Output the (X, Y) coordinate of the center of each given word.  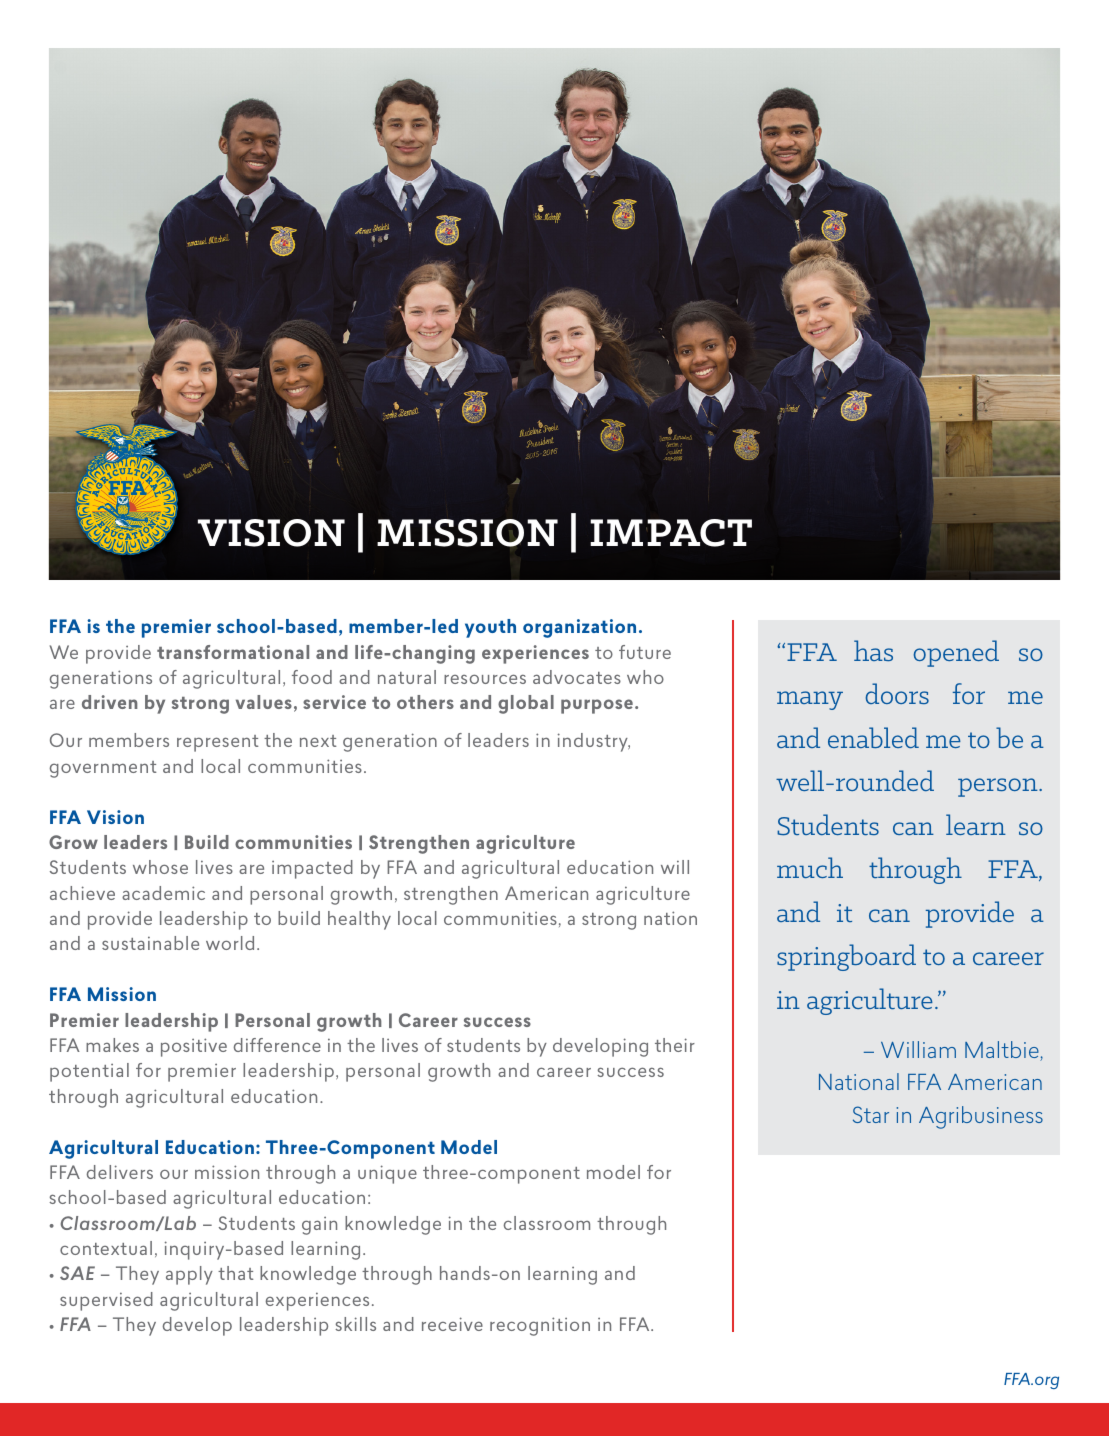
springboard (846, 957)
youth (490, 628)
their (675, 1045)
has (873, 650)
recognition (540, 1326)
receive (452, 1324)
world (230, 943)
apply (189, 1275)
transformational (233, 652)
